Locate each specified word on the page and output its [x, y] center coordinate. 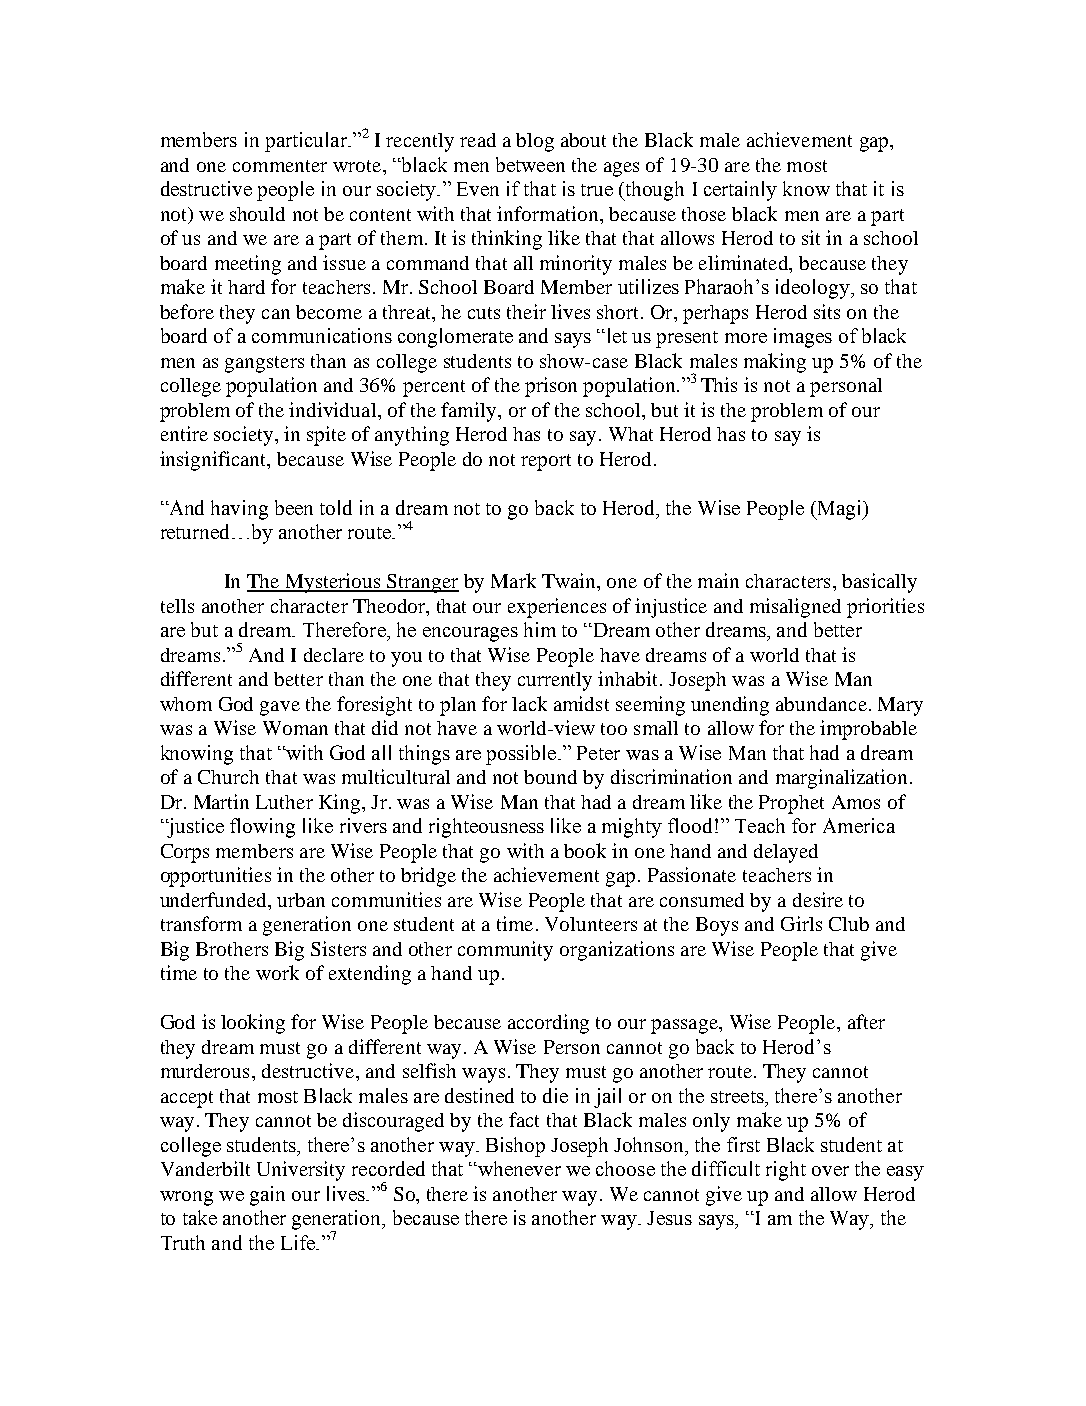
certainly [740, 191]
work [277, 972]
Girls [801, 923]
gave [280, 708]
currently [555, 681]
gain [267, 1196]
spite [326, 436]
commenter [280, 166]
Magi [839, 510]
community [505, 951]
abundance [821, 704]
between [530, 164]
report [546, 462]
